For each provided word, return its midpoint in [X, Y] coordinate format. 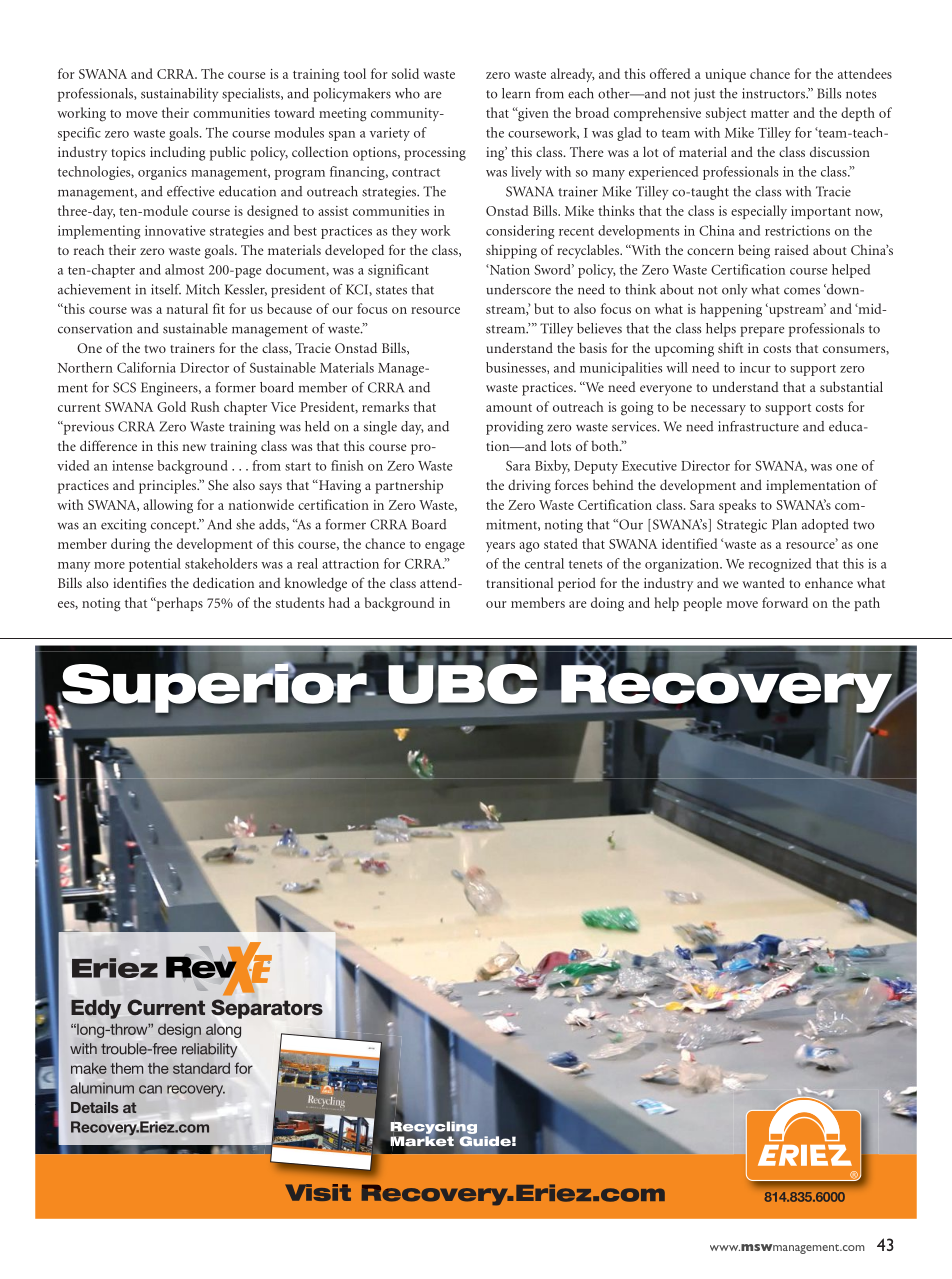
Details [95, 1107]
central [544, 563]
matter [770, 113]
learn [516, 93]
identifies [139, 582]
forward [785, 602]
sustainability [179, 95]
